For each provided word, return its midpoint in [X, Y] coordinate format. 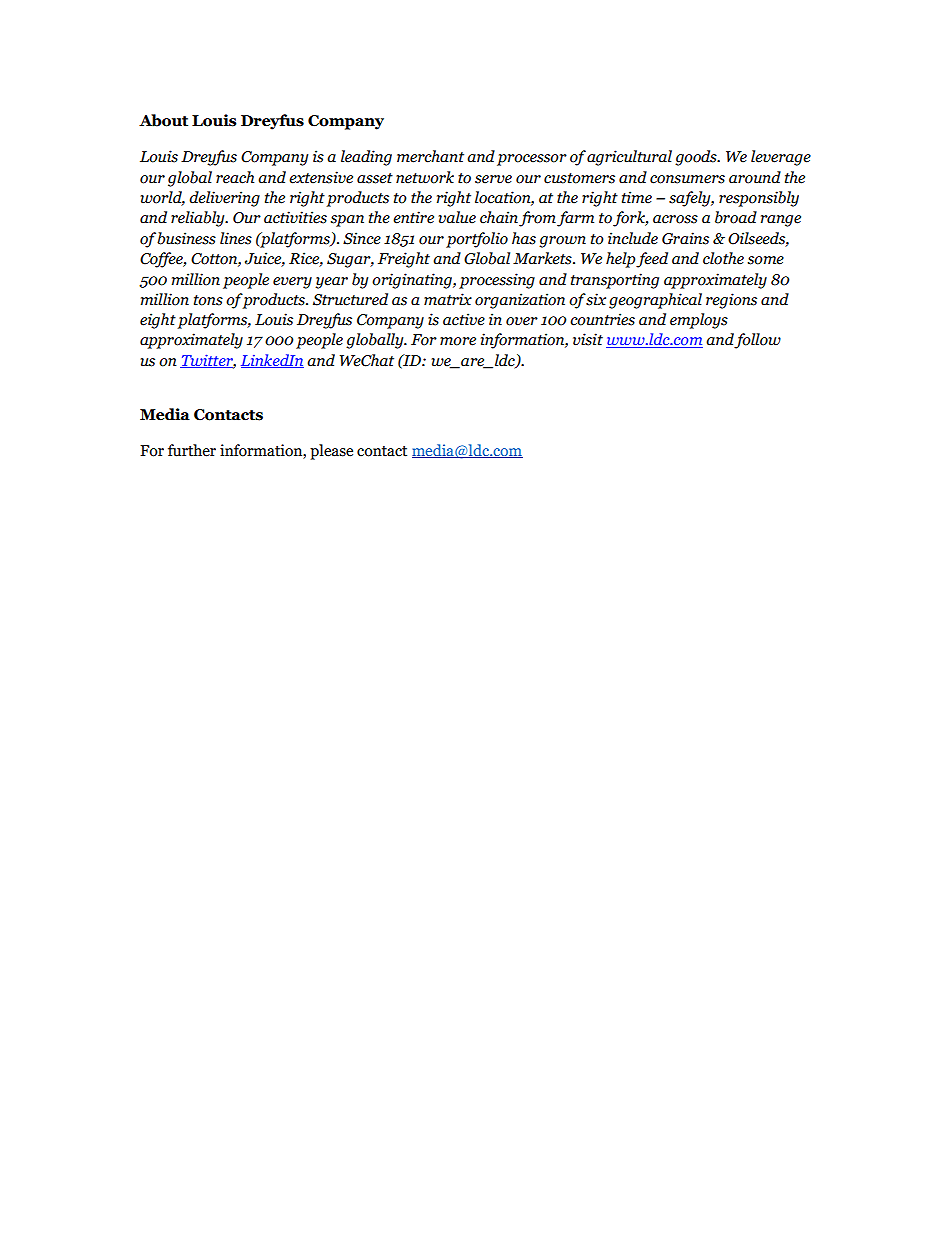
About [163, 120]
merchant [430, 156]
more [458, 341]
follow [757, 341]
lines [236, 238]
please [331, 452]
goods [697, 158]
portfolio [477, 240]
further [192, 450]
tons [208, 300]
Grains [685, 238]
